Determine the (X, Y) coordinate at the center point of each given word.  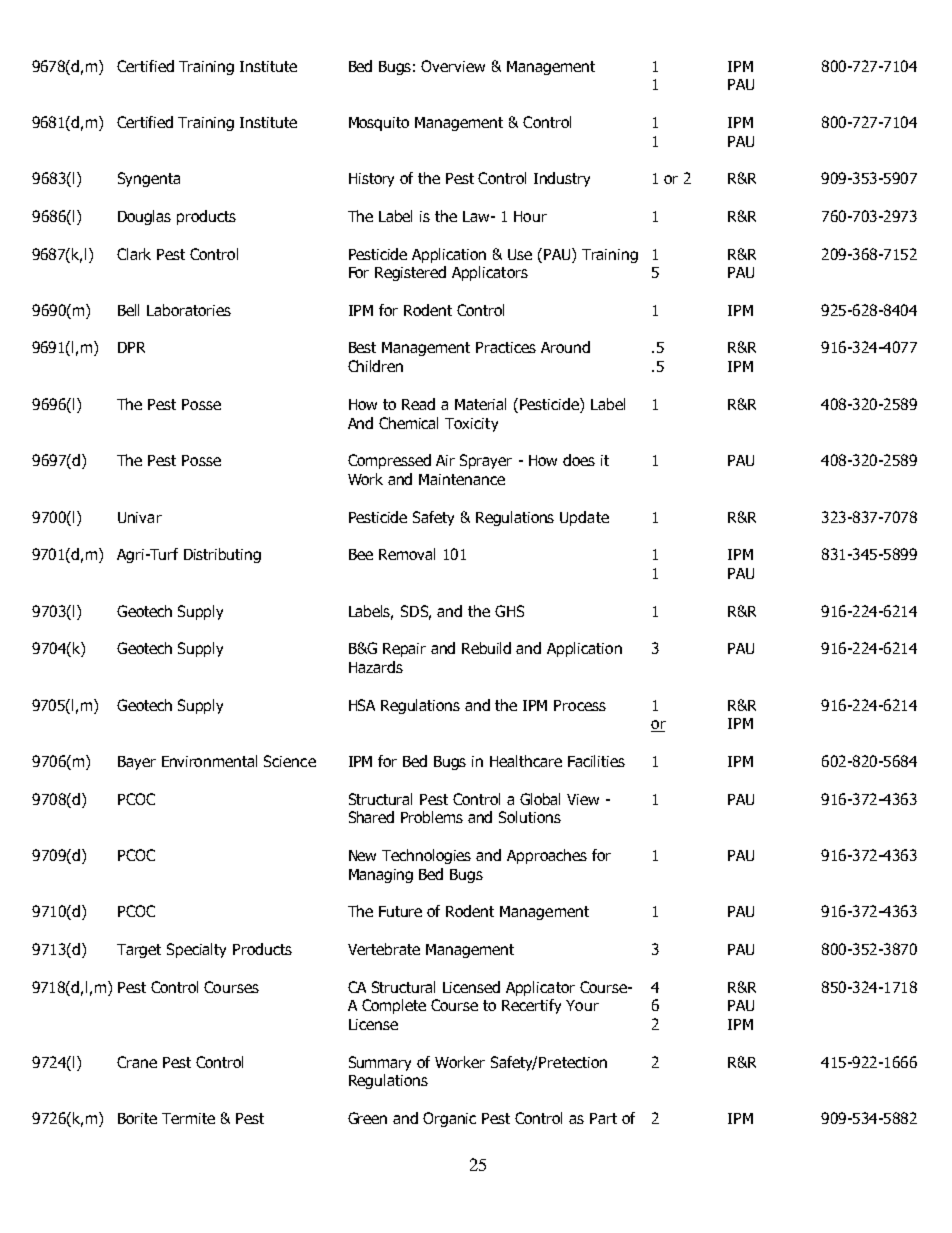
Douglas (144, 217)
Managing (381, 876)
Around (565, 347)
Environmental (209, 761)
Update (584, 518)
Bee (361, 554)
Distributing (222, 555)
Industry (562, 179)
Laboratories (189, 310)
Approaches (547, 856)
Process (580, 705)
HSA (362, 705)
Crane (137, 1062)
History (371, 180)
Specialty (196, 950)
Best (362, 347)
